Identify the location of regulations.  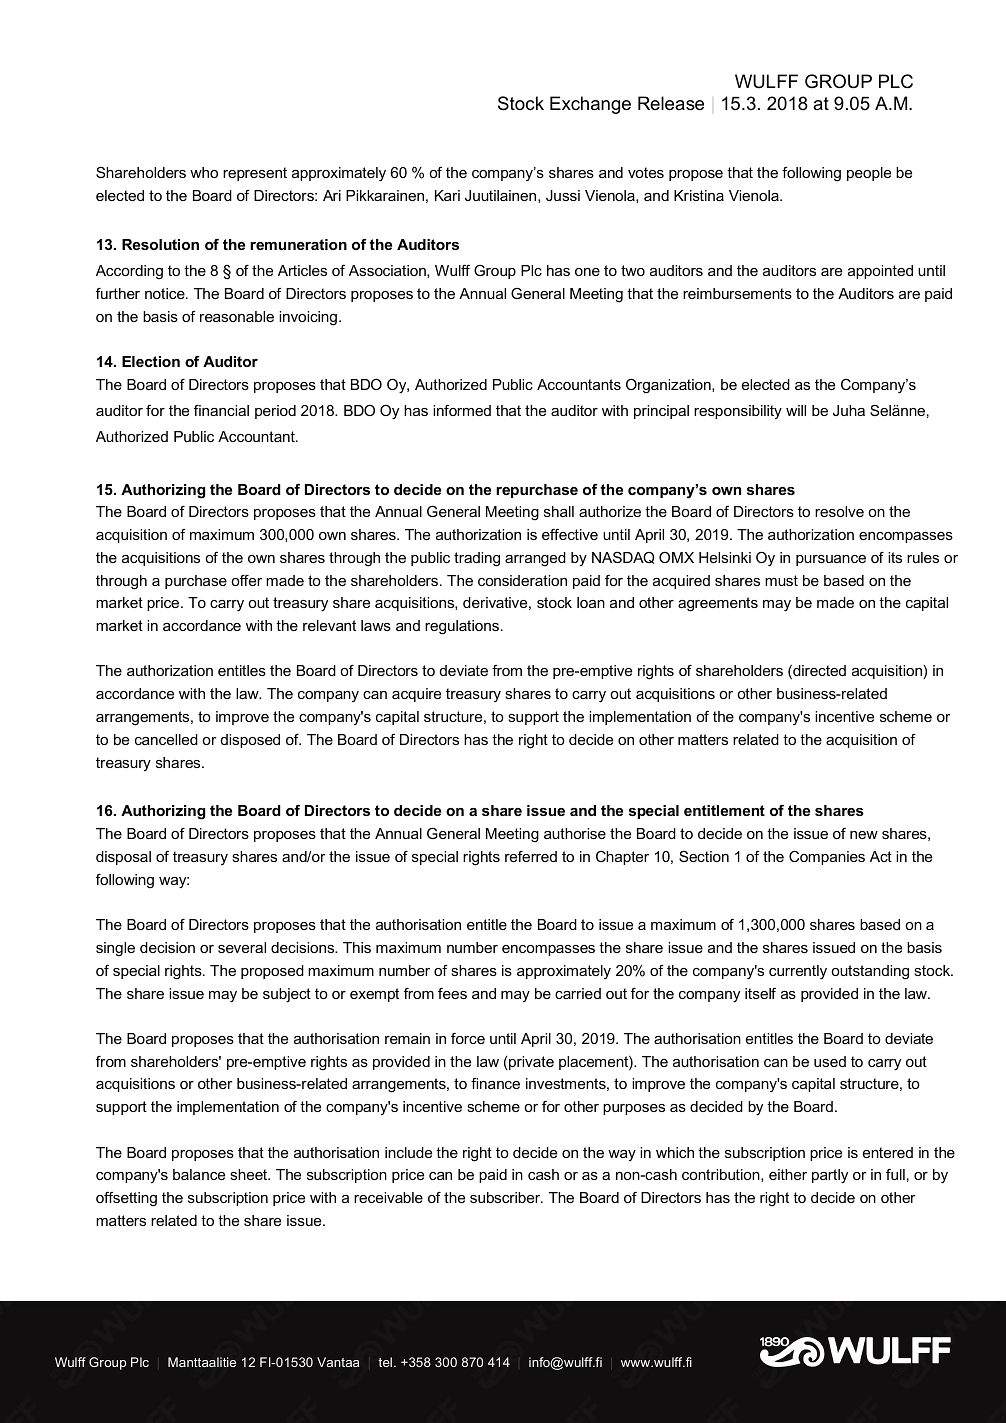
(462, 627).
